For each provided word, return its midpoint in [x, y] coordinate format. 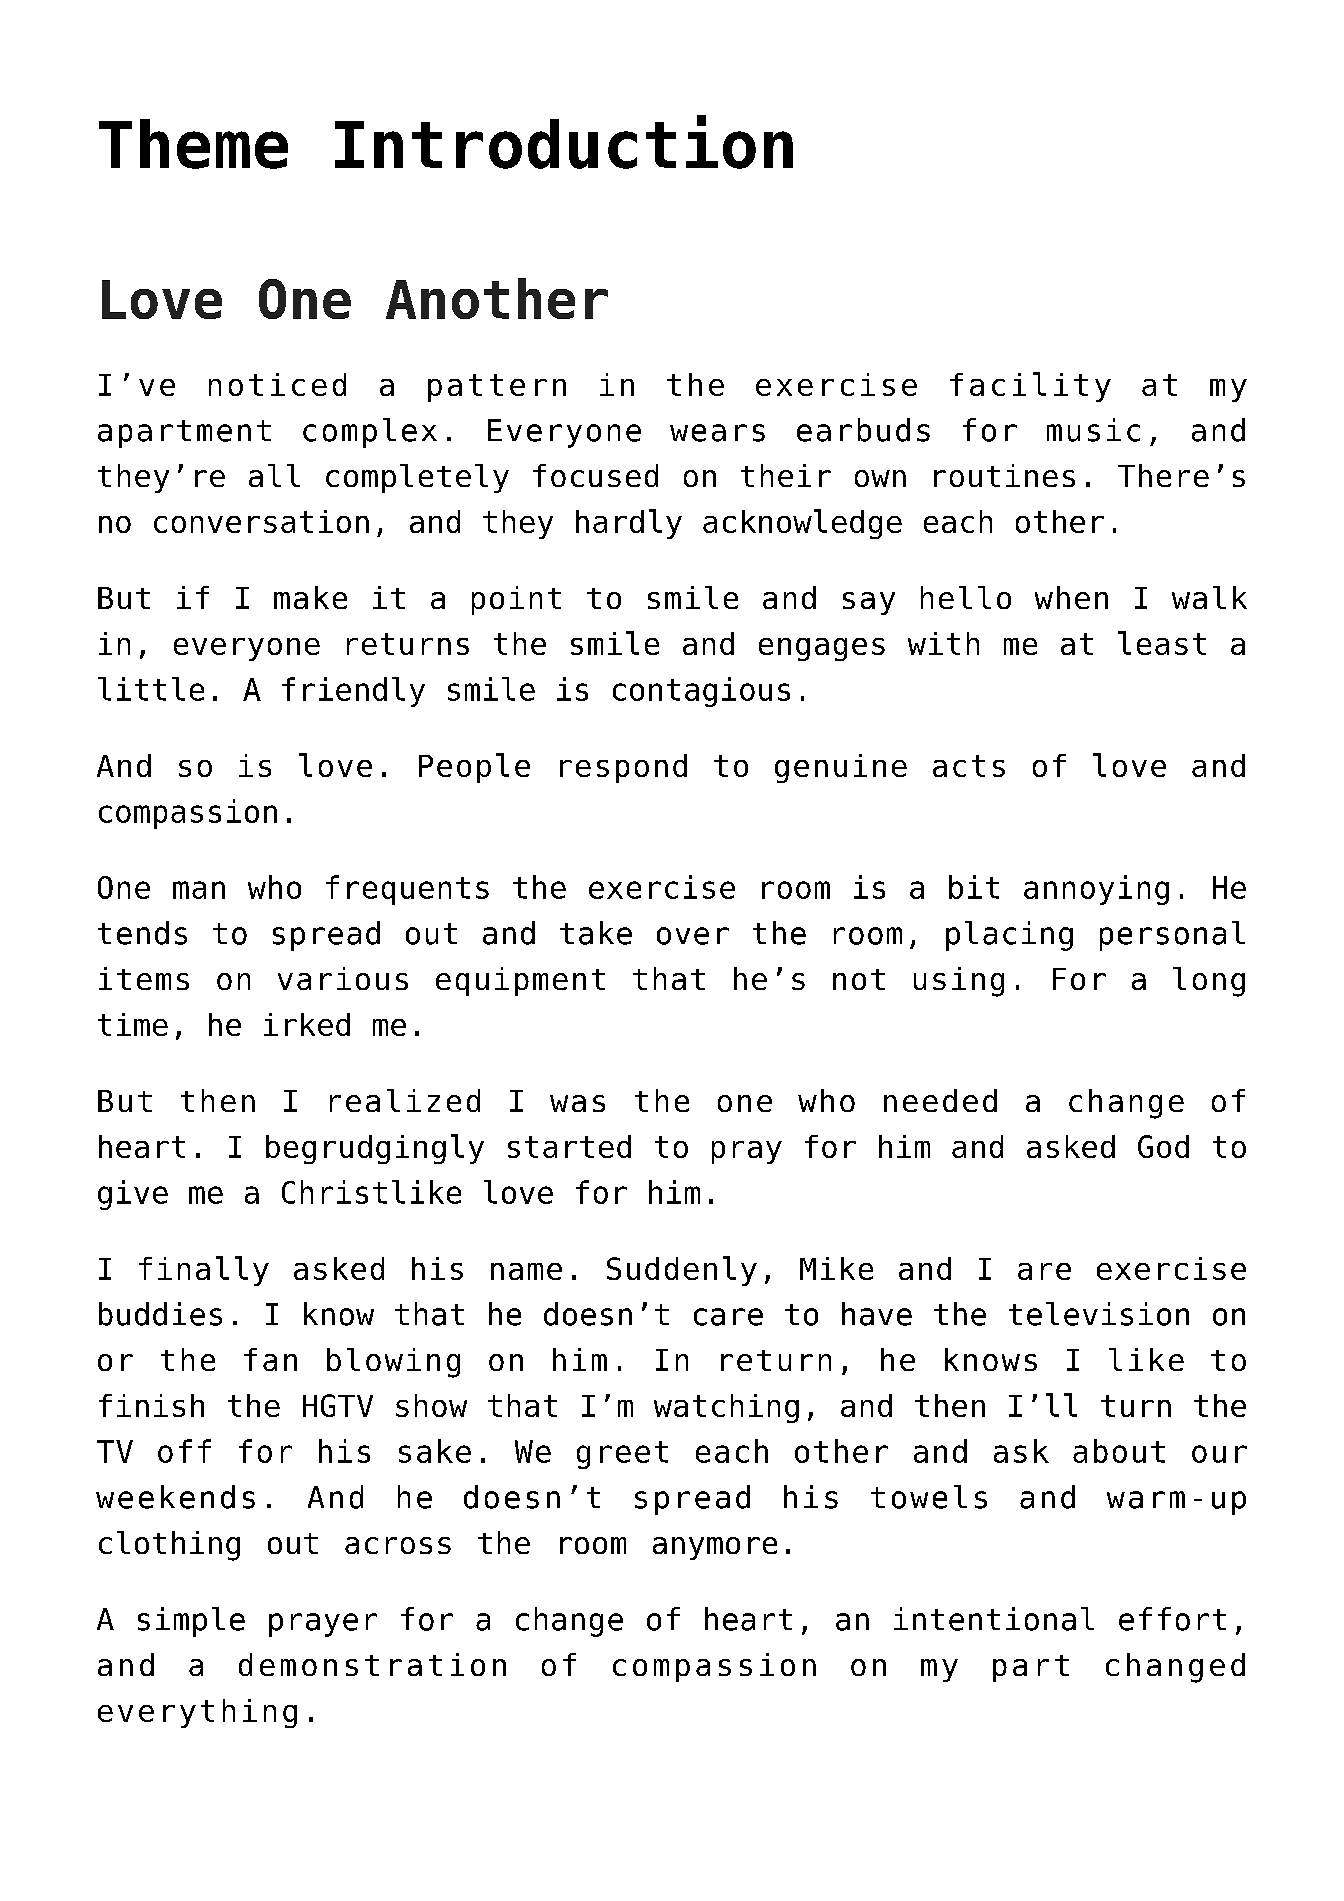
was [577, 1103]
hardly [629, 524]
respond [623, 768]
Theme [193, 144]
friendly [353, 692]
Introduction [564, 142]
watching [726, 1408]
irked [307, 1024]
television [1099, 1314]
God [1163, 1146]
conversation [261, 521]
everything [197, 1713]
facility [1030, 387]
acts [969, 766]
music [1093, 430]
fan [270, 1359]
